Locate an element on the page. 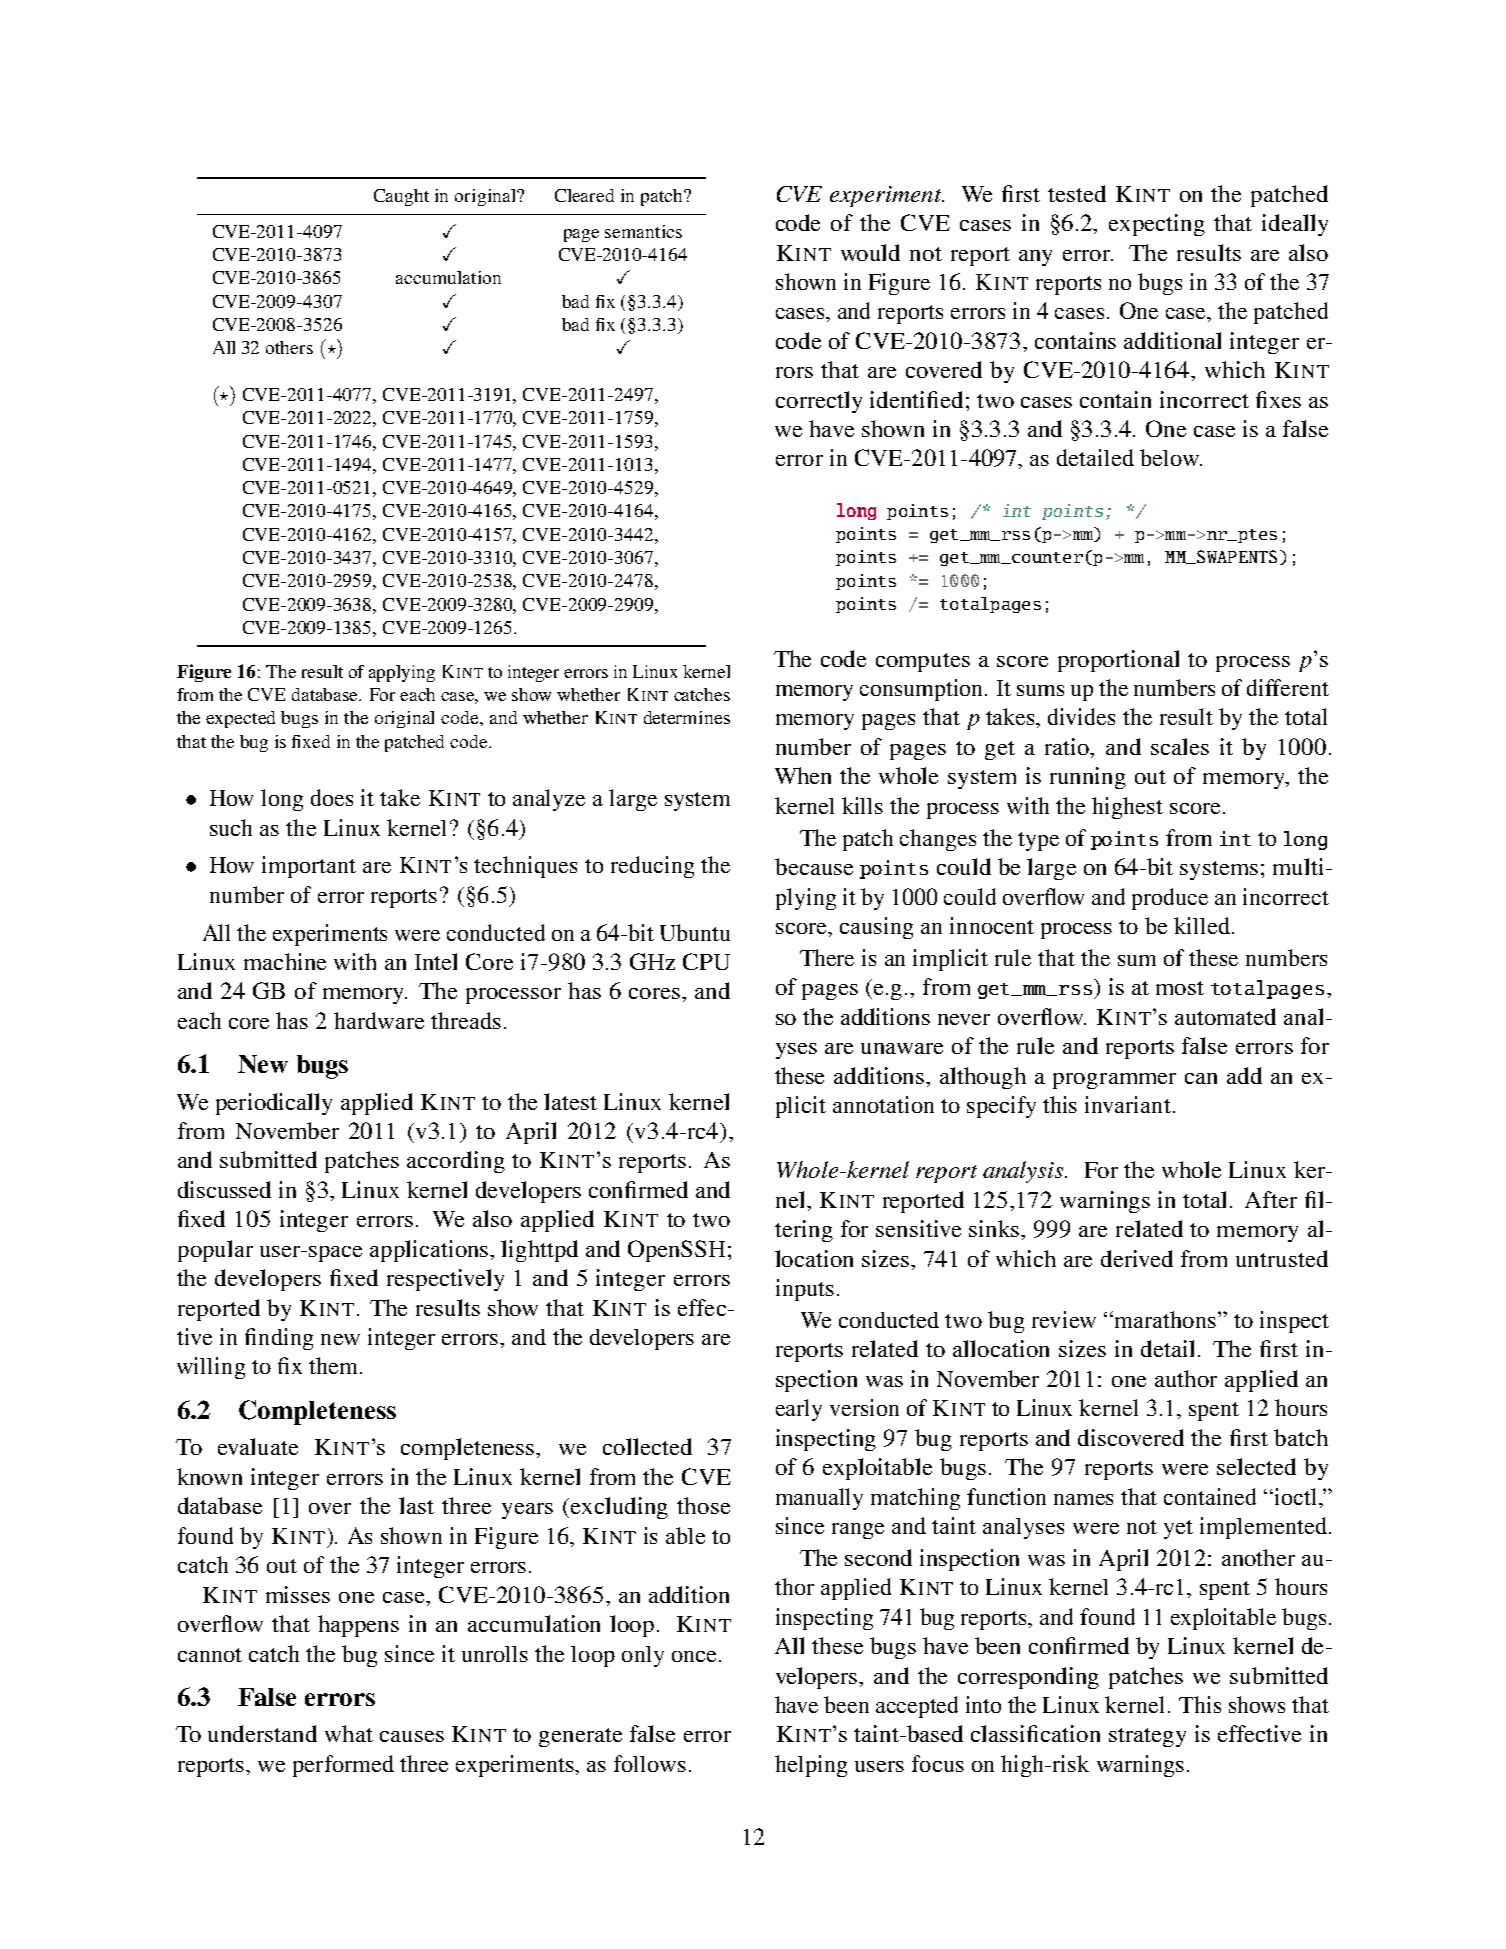  what is located at coordinates (349, 1733).
